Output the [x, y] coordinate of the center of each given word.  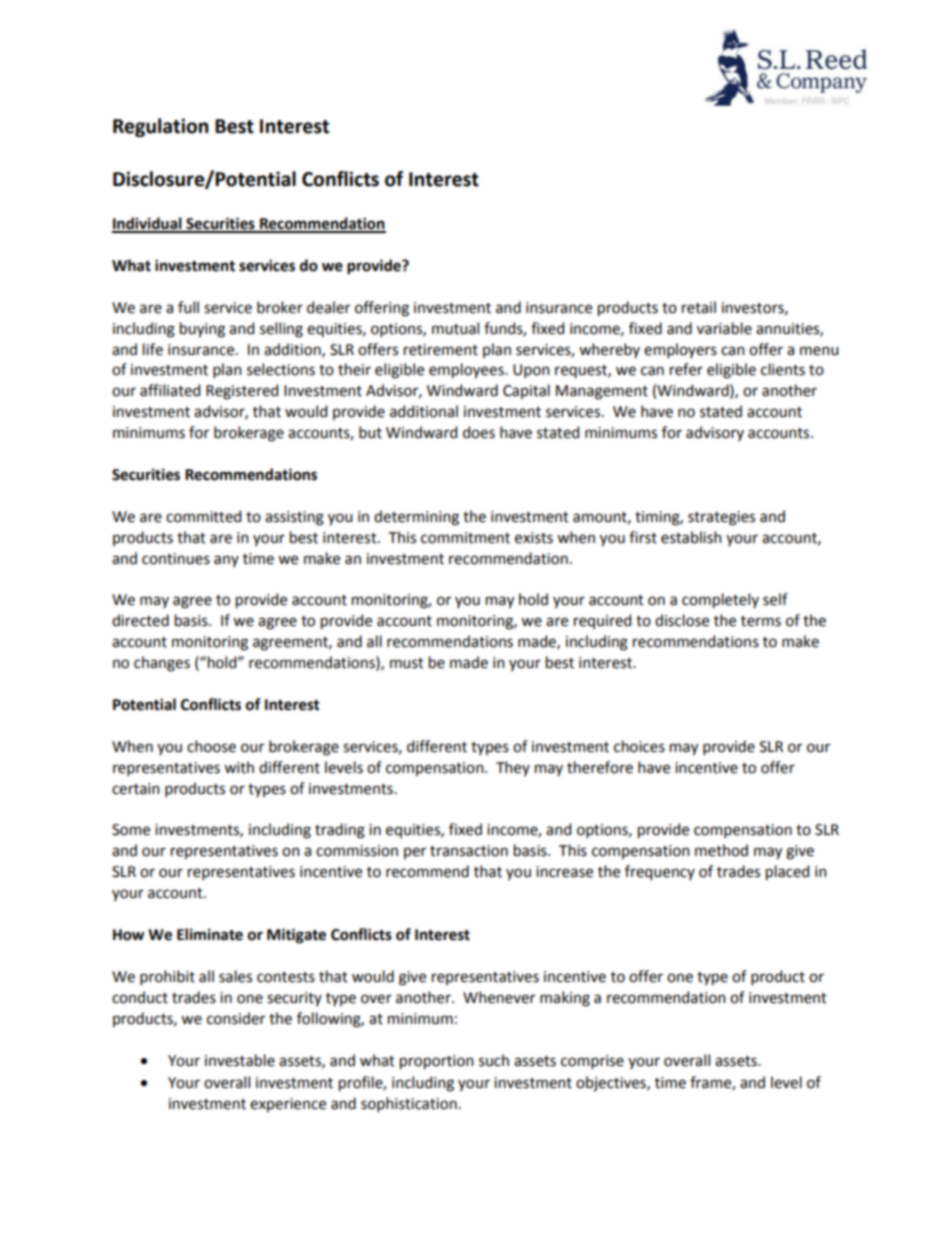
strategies [721, 518]
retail [699, 307]
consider [236, 1018]
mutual [455, 328]
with [239, 767]
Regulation [160, 127]
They [513, 768]
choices [639, 746]
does [479, 432]
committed [203, 516]
